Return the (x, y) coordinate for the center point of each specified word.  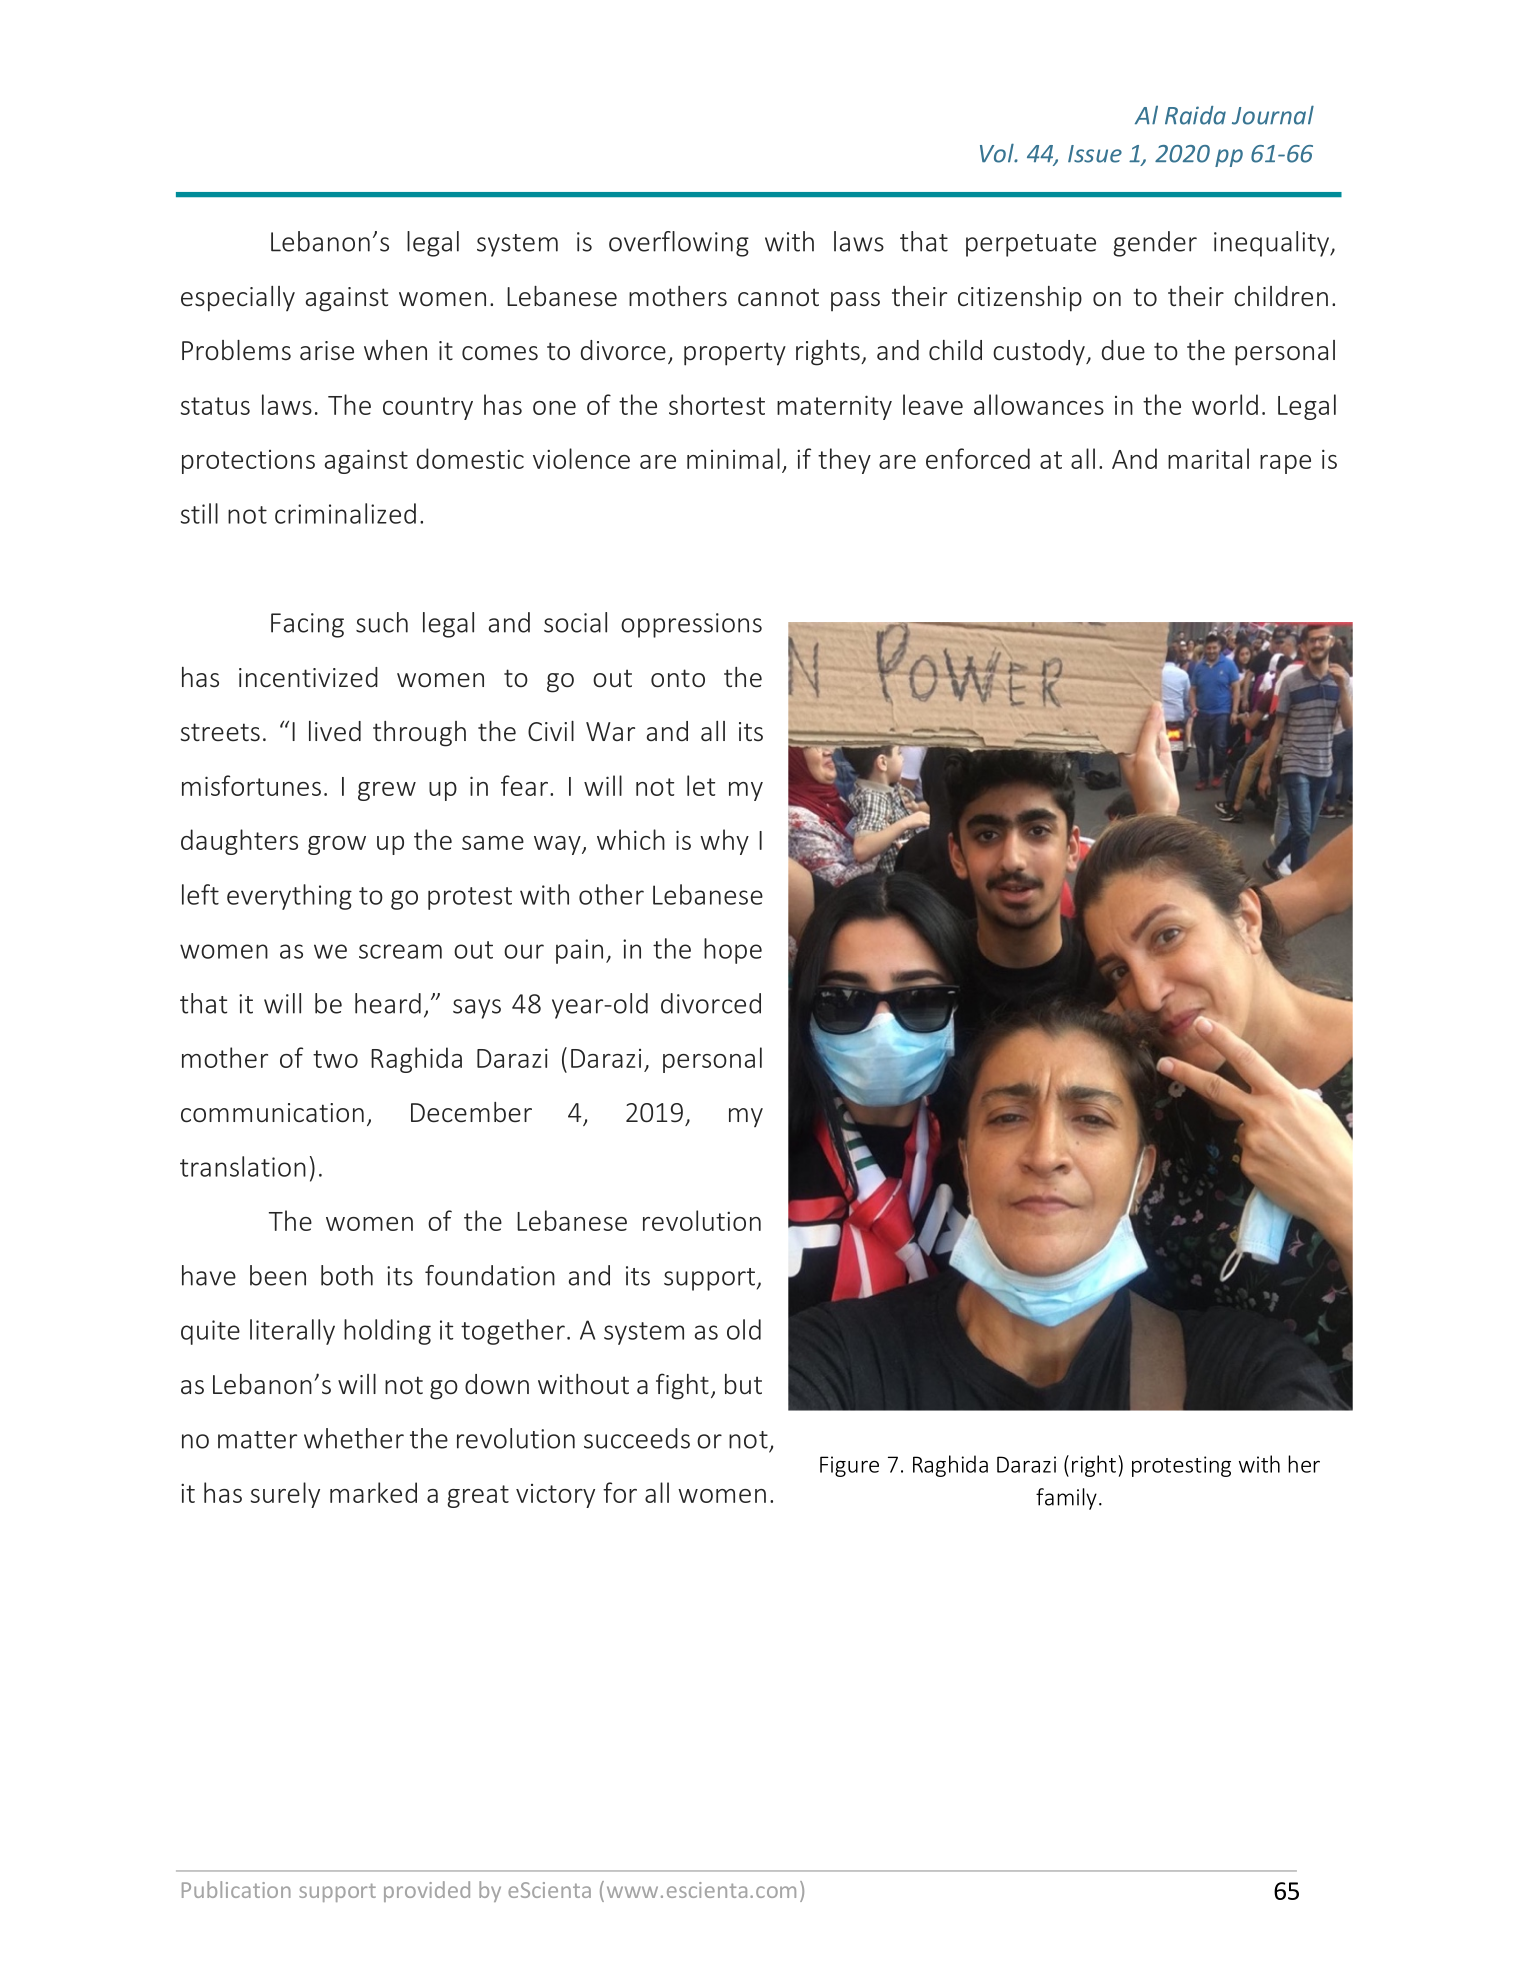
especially (238, 299)
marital (1208, 458)
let (701, 785)
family (1066, 1499)
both (347, 1275)
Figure (849, 1466)
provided (427, 1891)
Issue (1095, 154)
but (743, 1384)
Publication (236, 1889)
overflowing (679, 244)
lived (335, 731)
